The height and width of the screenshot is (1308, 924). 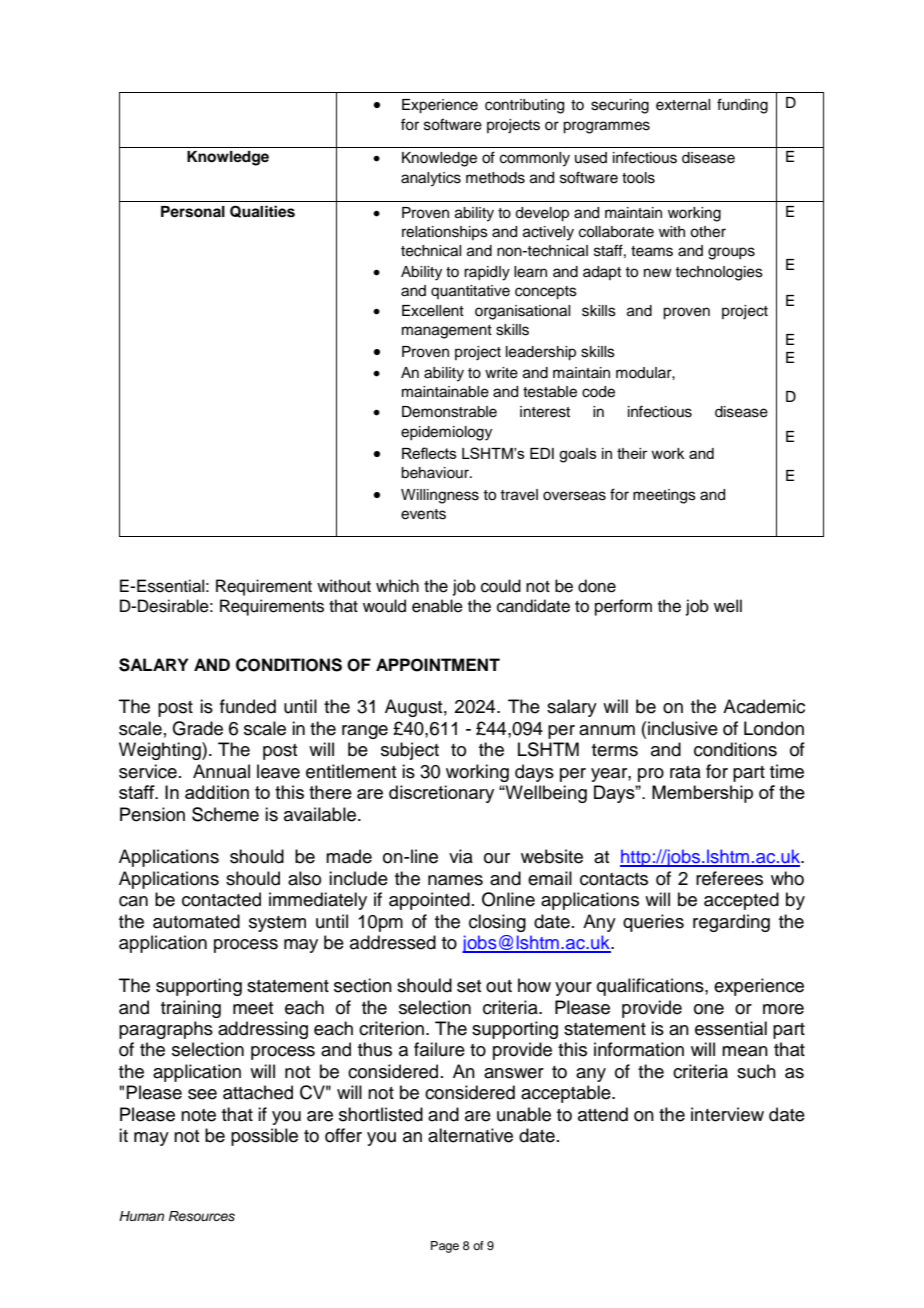 What do you see at coordinates (202, 1216) in the screenshot?
I see `Resources` at bounding box center [202, 1216].
